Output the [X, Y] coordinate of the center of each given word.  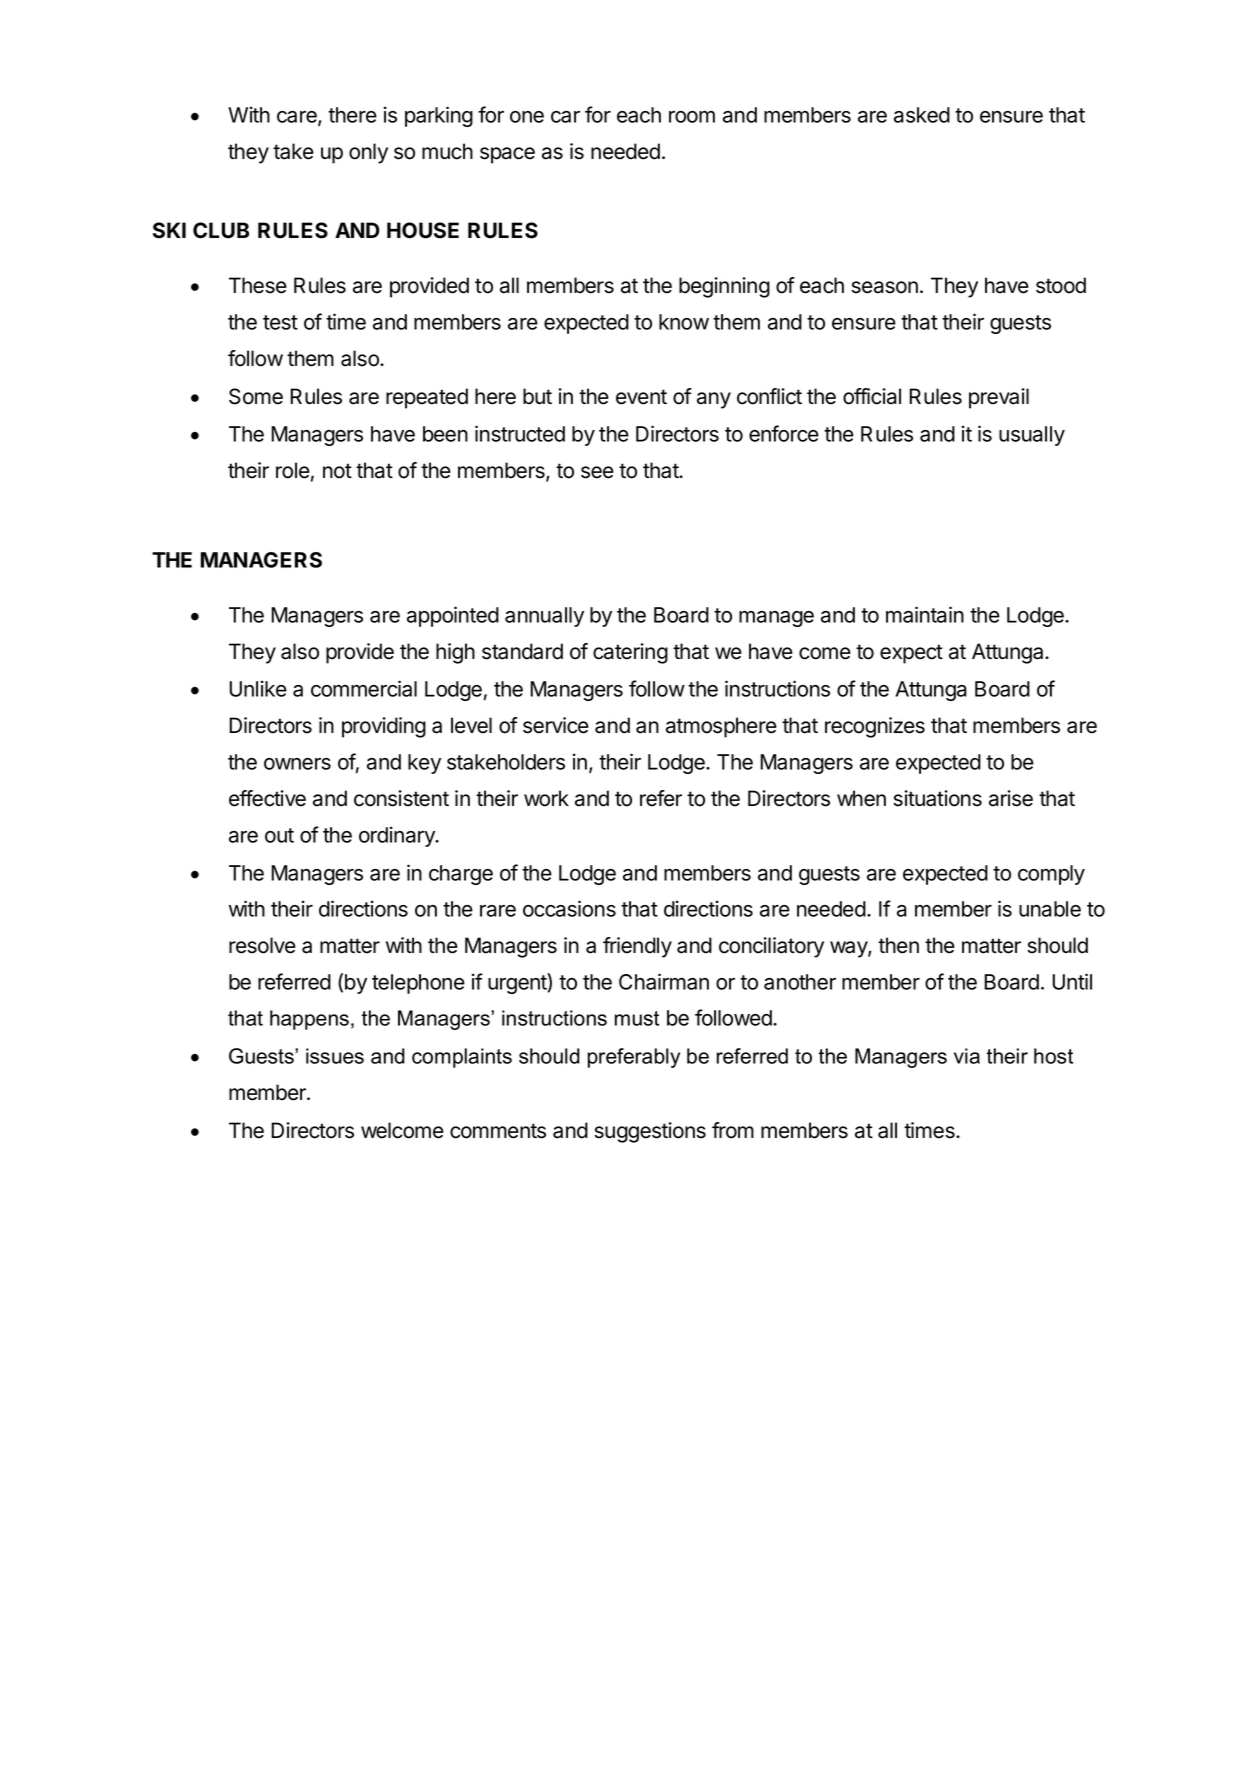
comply [1051, 875]
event [641, 397]
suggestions [650, 1132]
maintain [925, 614]
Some [256, 396]
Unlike [258, 688]
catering [630, 653]
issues [335, 1056]
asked [922, 115]
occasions [569, 908]
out [279, 835]
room [692, 117]
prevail [999, 398]
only [368, 153]
